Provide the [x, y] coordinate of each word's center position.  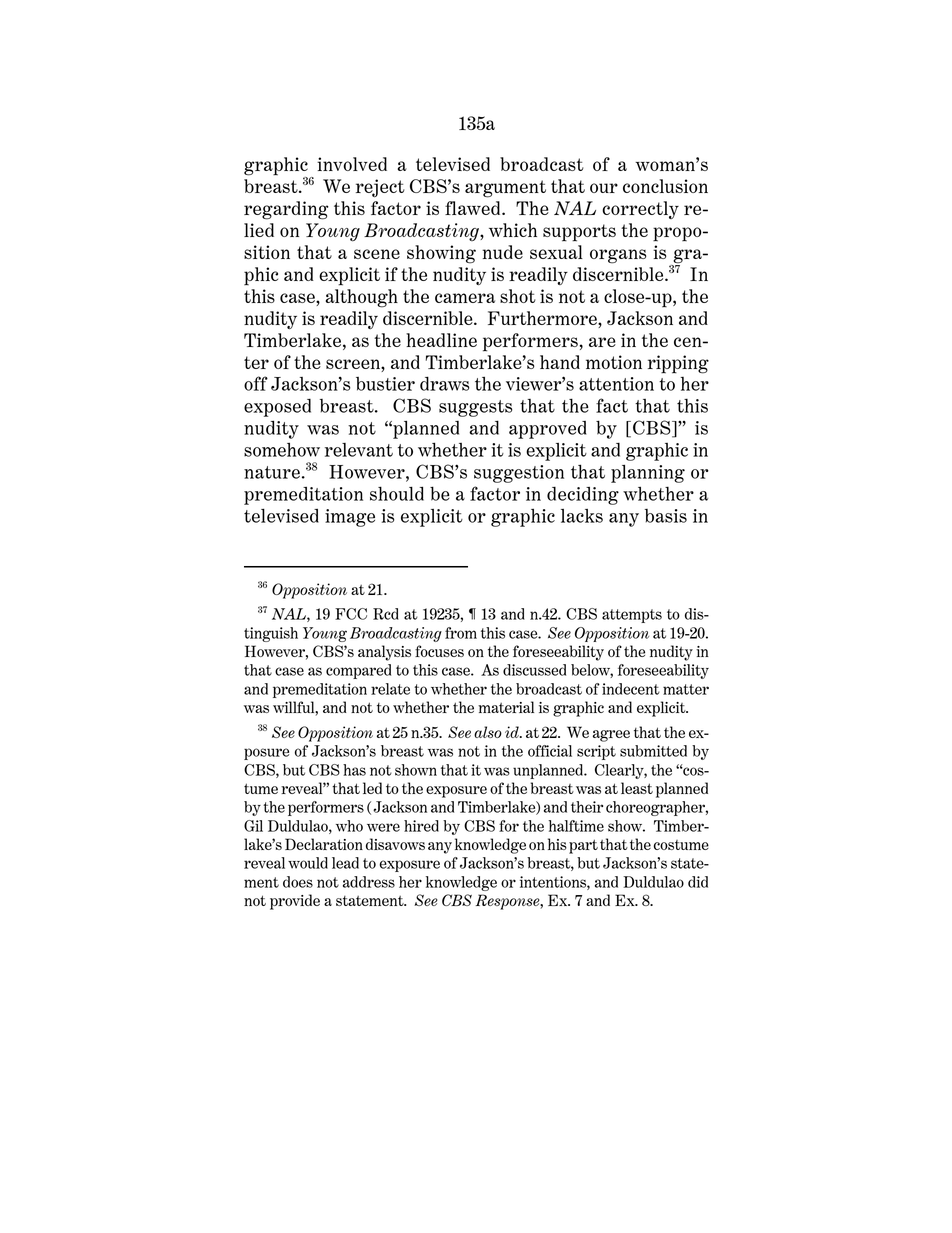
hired [421, 826]
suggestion [519, 474]
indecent [631, 689]
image [350, 518]
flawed [474, 208]
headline [441, 340]
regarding [286, 210]
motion [614, 362]
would [308, 863]
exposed [277, 408]
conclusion [665, 186]
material [506, 707]
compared [358, 671]
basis [666, 516]
